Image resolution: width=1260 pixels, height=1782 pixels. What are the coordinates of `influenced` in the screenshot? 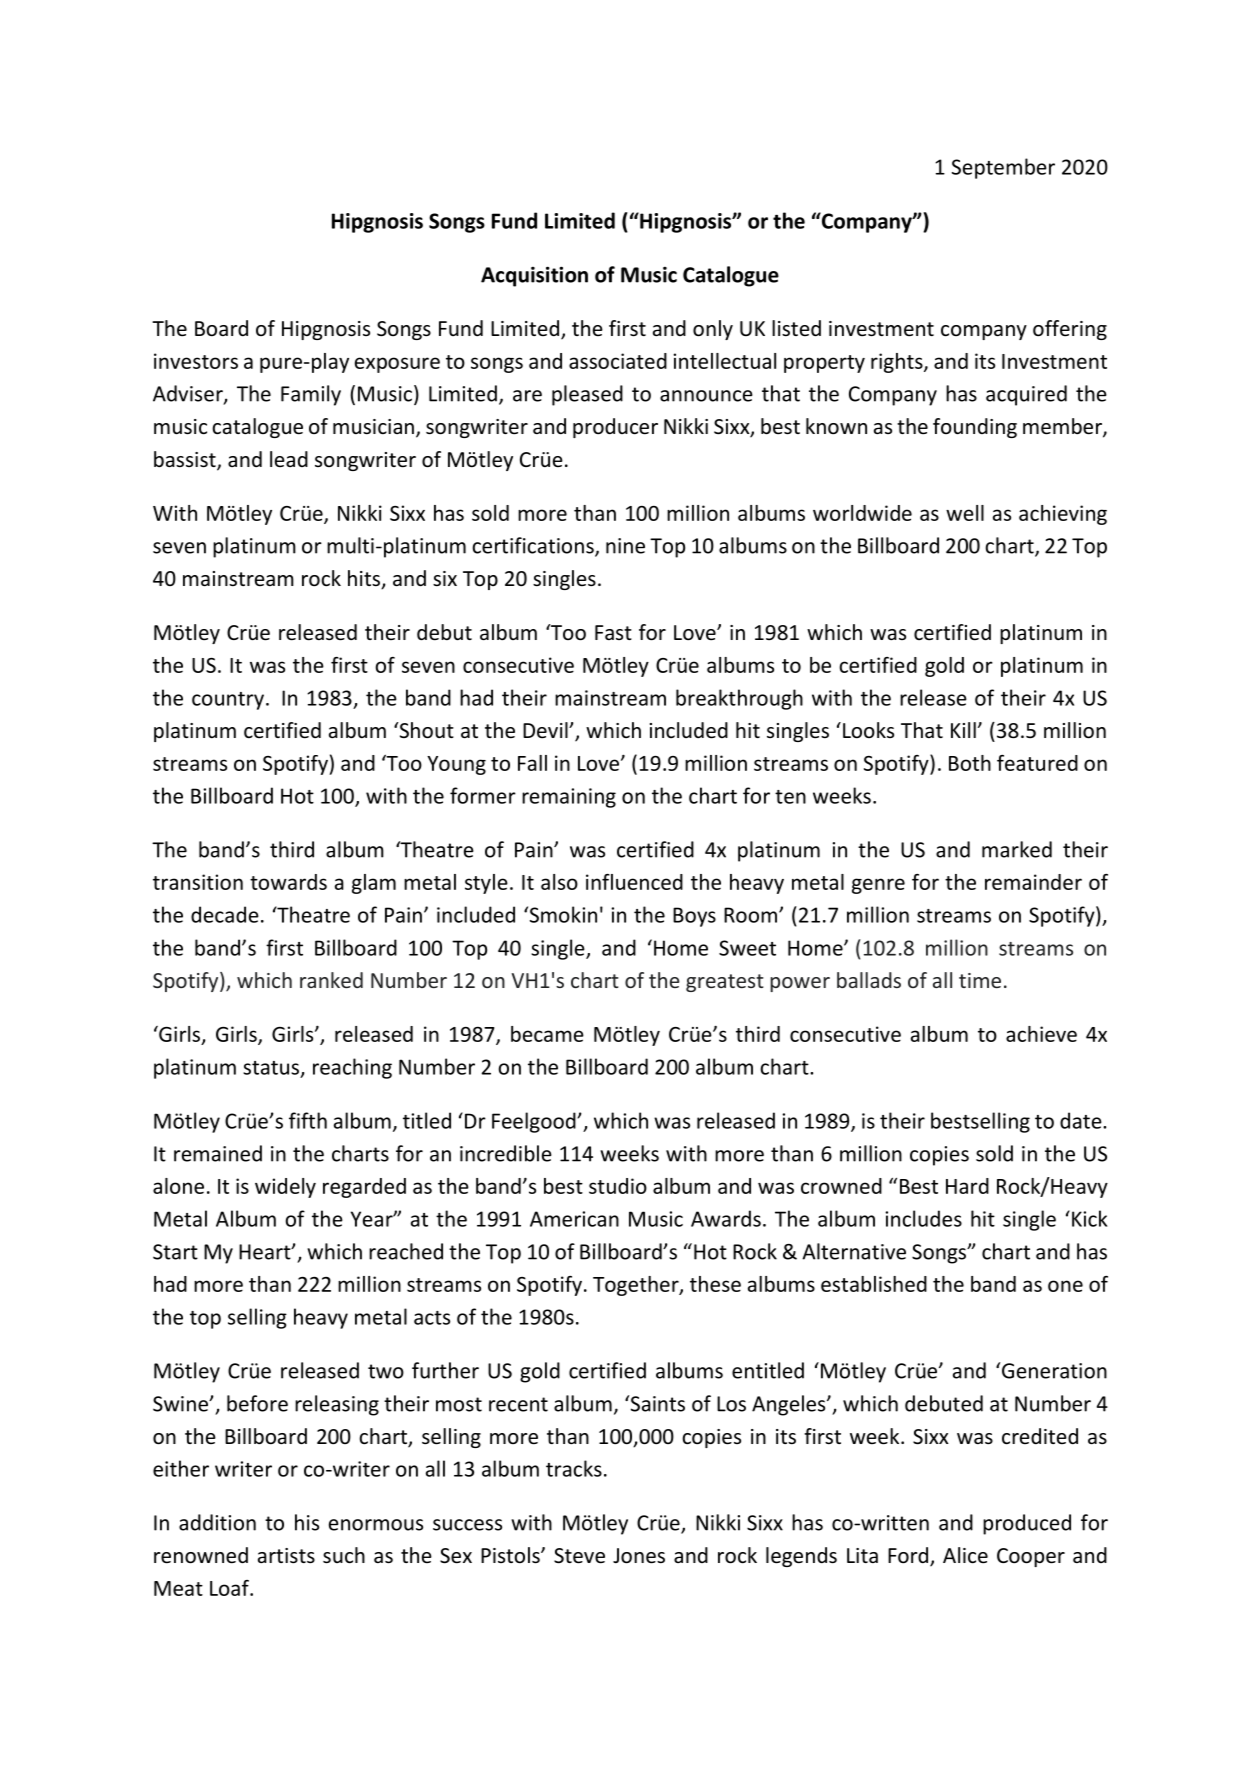 It's located at (634, 882).
